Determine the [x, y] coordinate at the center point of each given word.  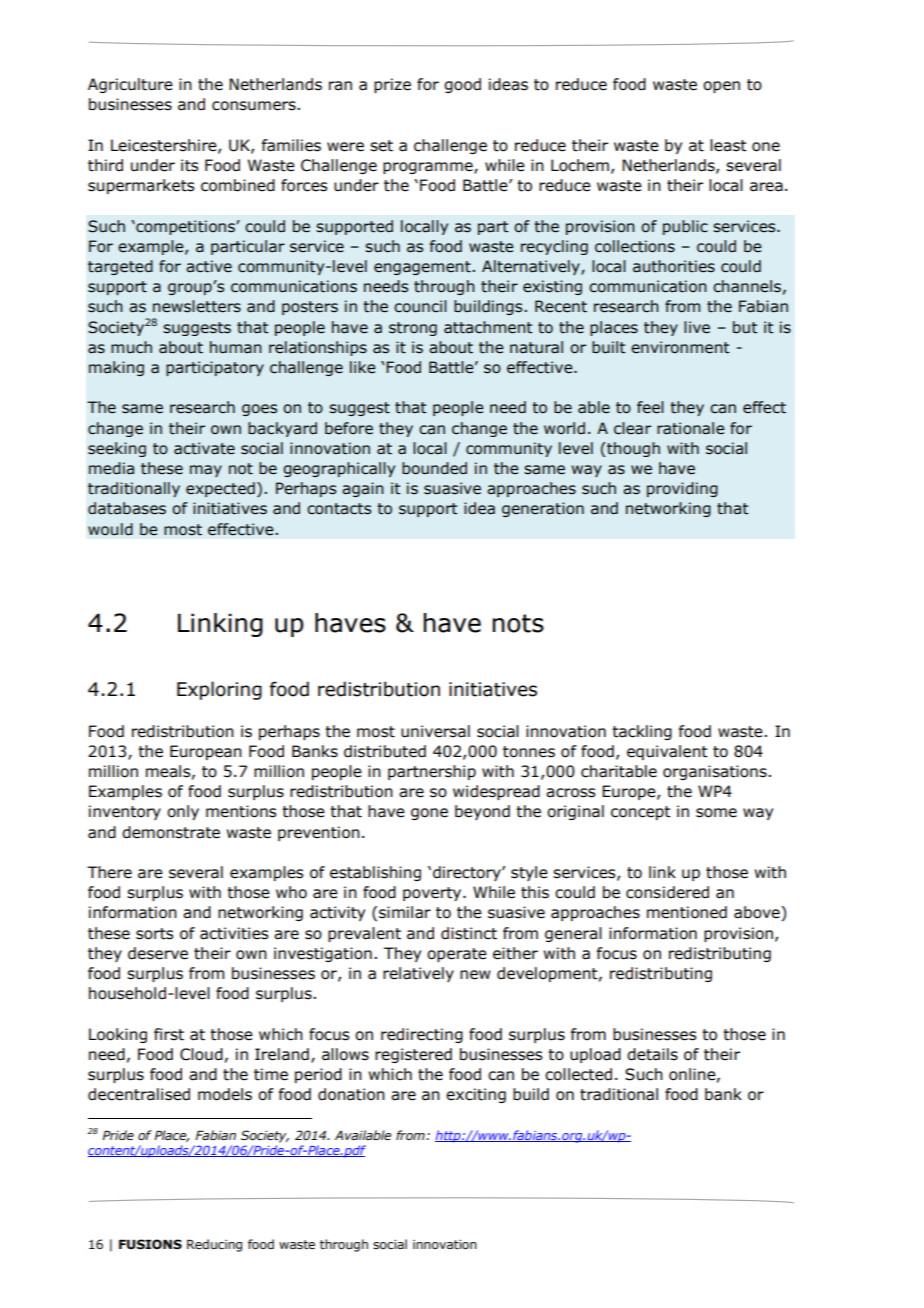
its [189, 165]
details [652, 1054]
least [728, 145]
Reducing [214, 1245]
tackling [642, 732]
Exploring [219, 690]
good [462, 85]
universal [435, 731]
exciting [476, 1095]
